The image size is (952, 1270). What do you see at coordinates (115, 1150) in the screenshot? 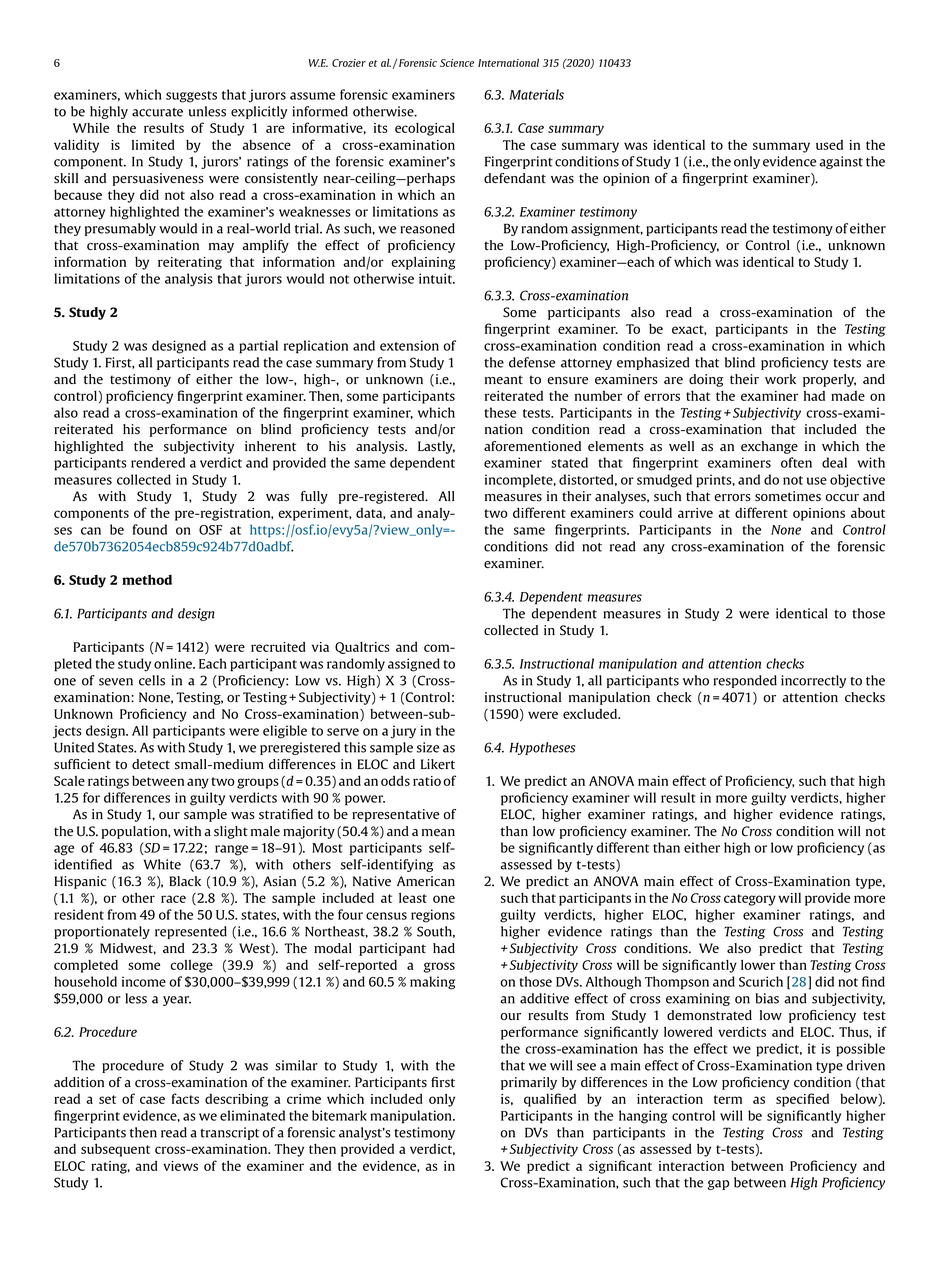
I see `subsequent` at bounding box center [115, 1150].
